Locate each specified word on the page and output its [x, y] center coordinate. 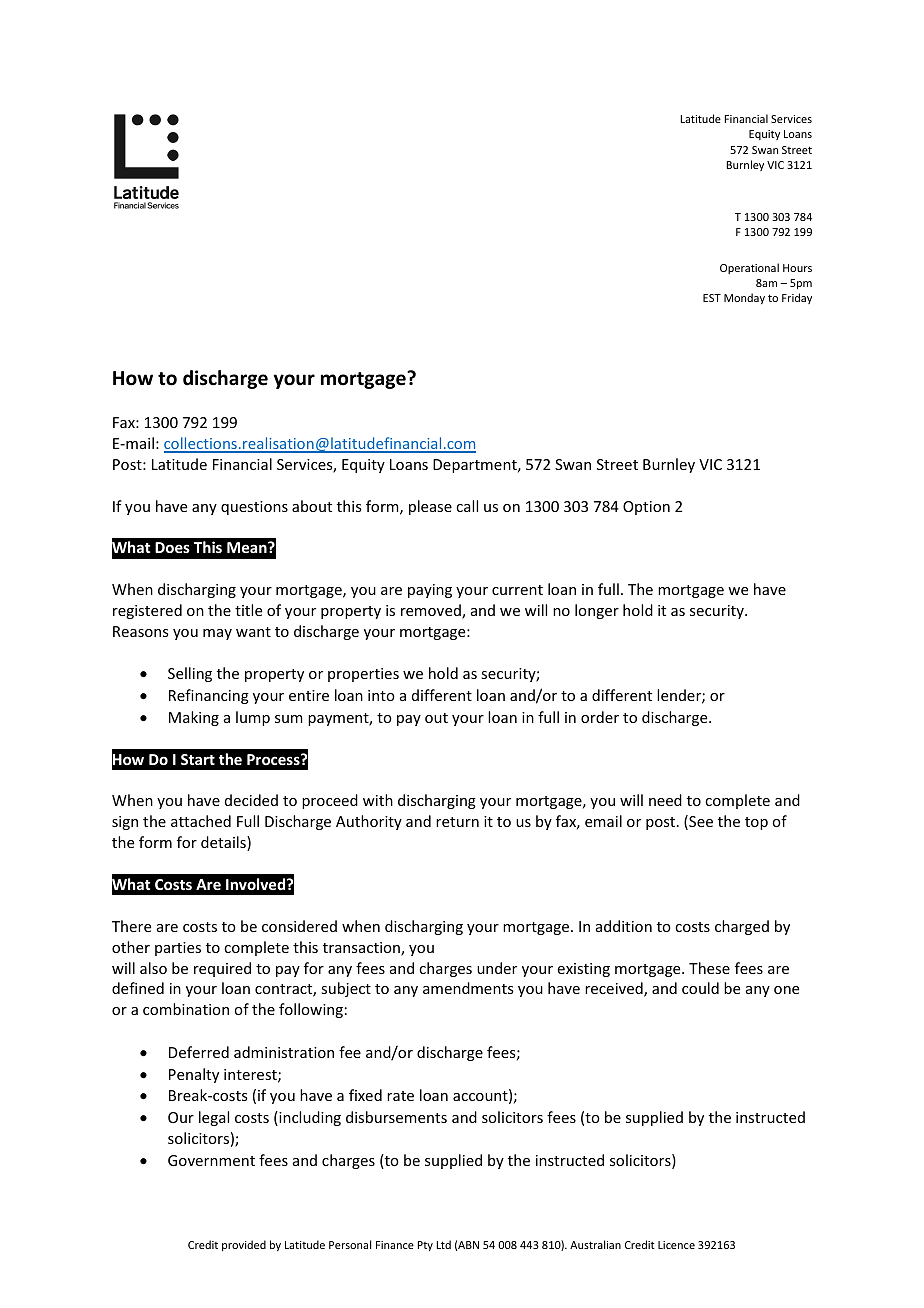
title [248, 610]
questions [254, 508]
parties [178, 949]
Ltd [444, 1244]
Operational [749, 268]
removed [432, 611]
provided [244, 1245]
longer [597, 611]
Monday [744, 298]
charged [742, 927]
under [497, 968]
